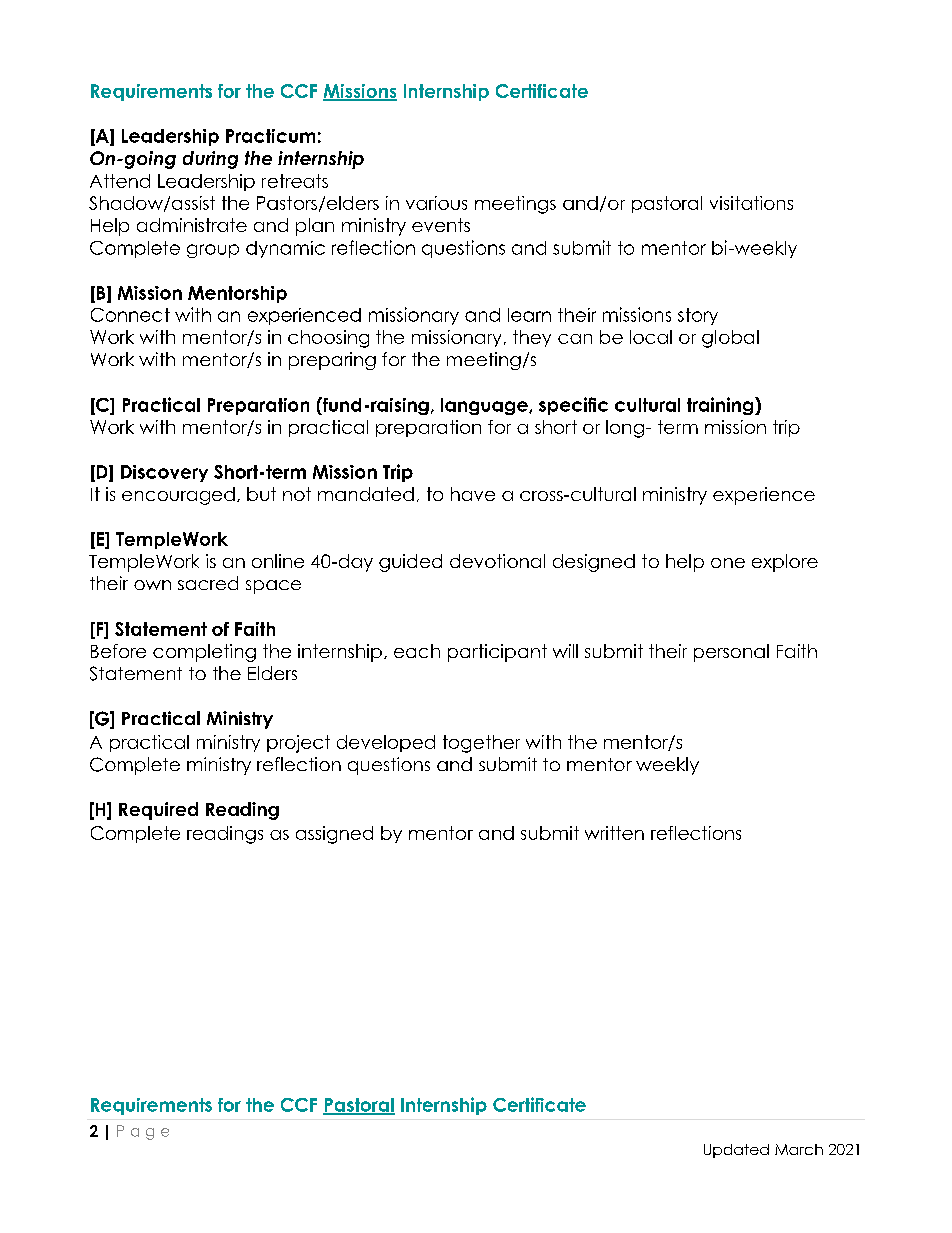  Describe the element at coordinates (736, 1151) in the screenshot. I see `Updated` at that location.
